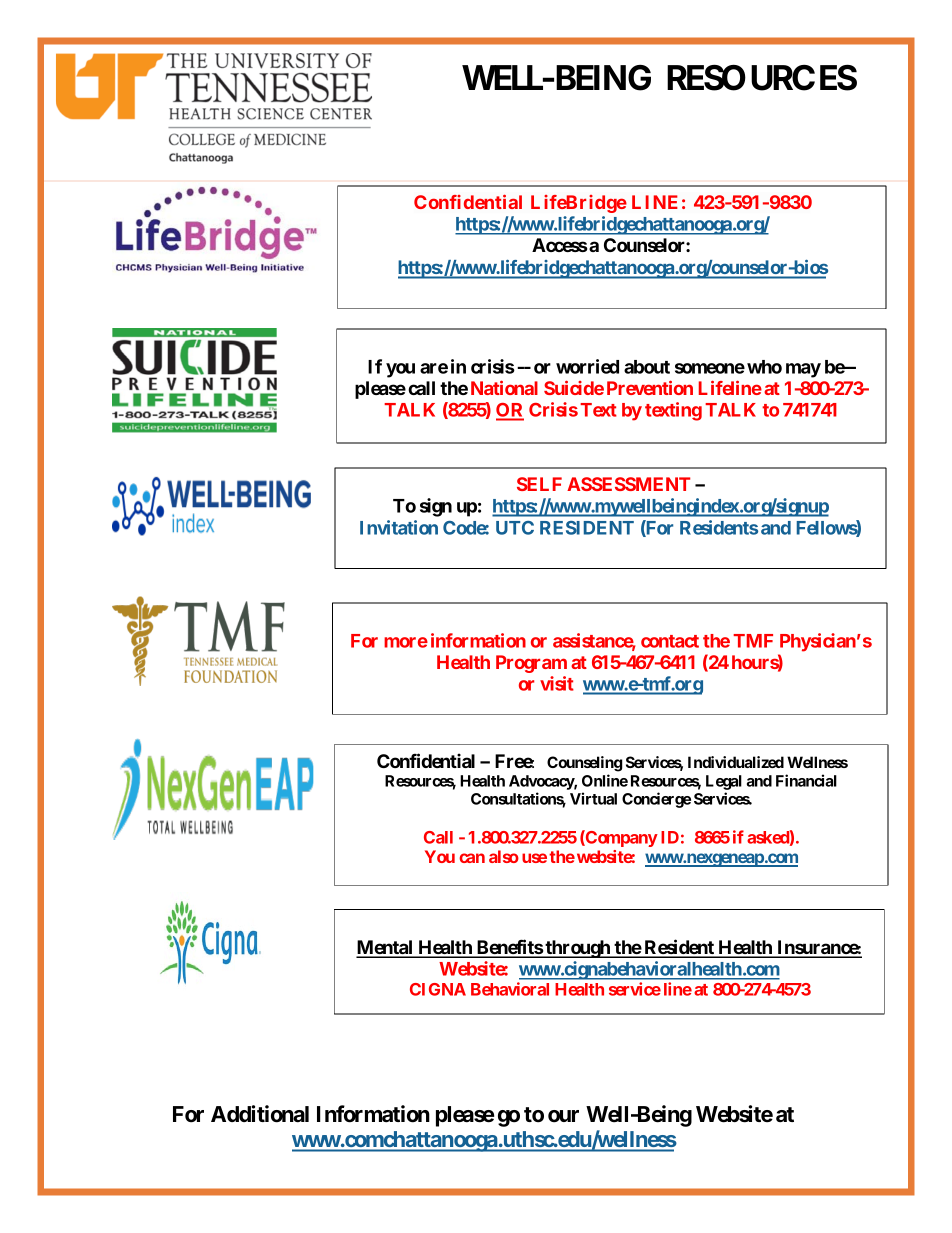 The height and width of the image is (1233, 952). Describe the element at coordinates (557, 683) in the image. I see `visit` at that location.
